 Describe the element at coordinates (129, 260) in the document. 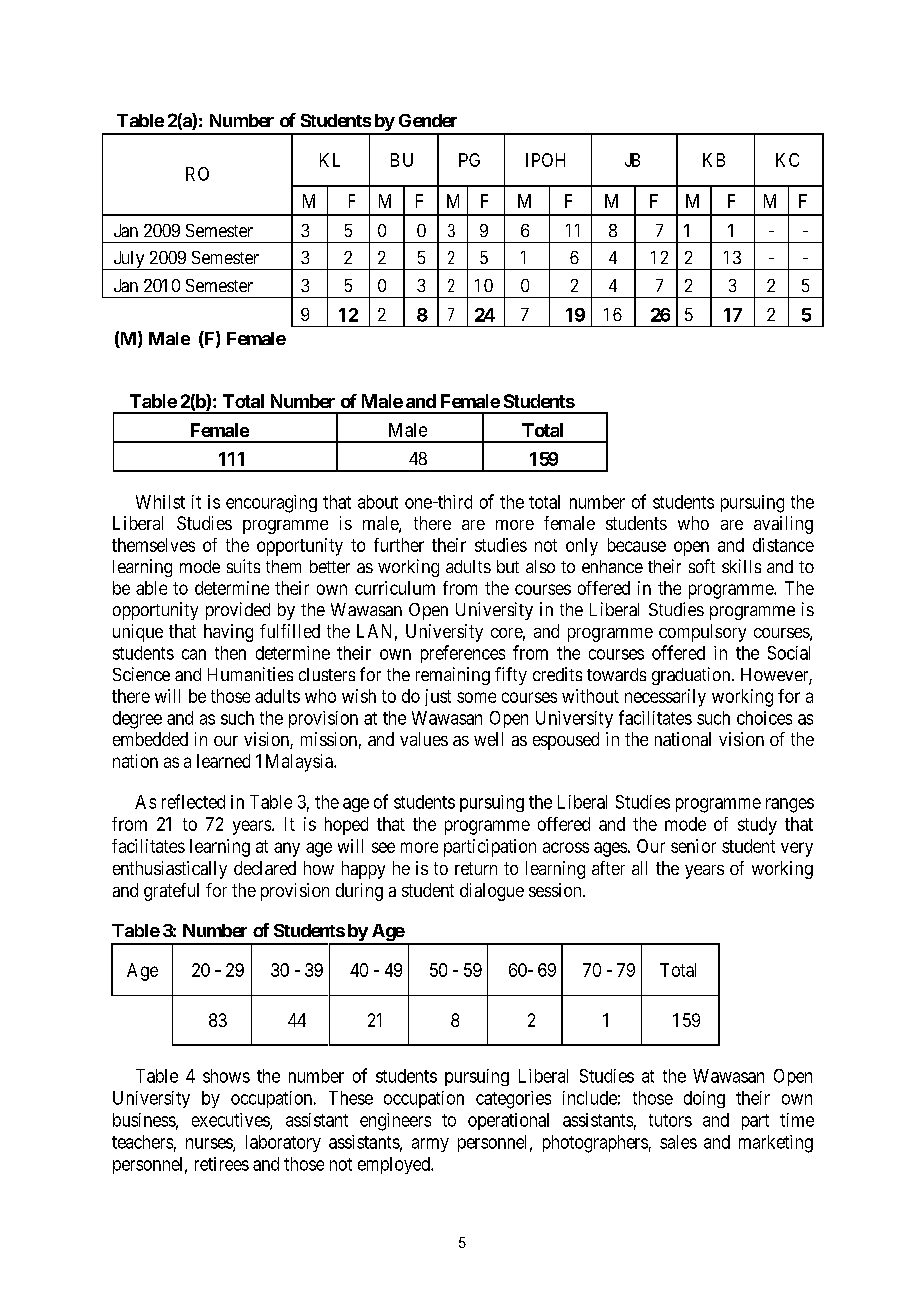

I see `July` at that location.
